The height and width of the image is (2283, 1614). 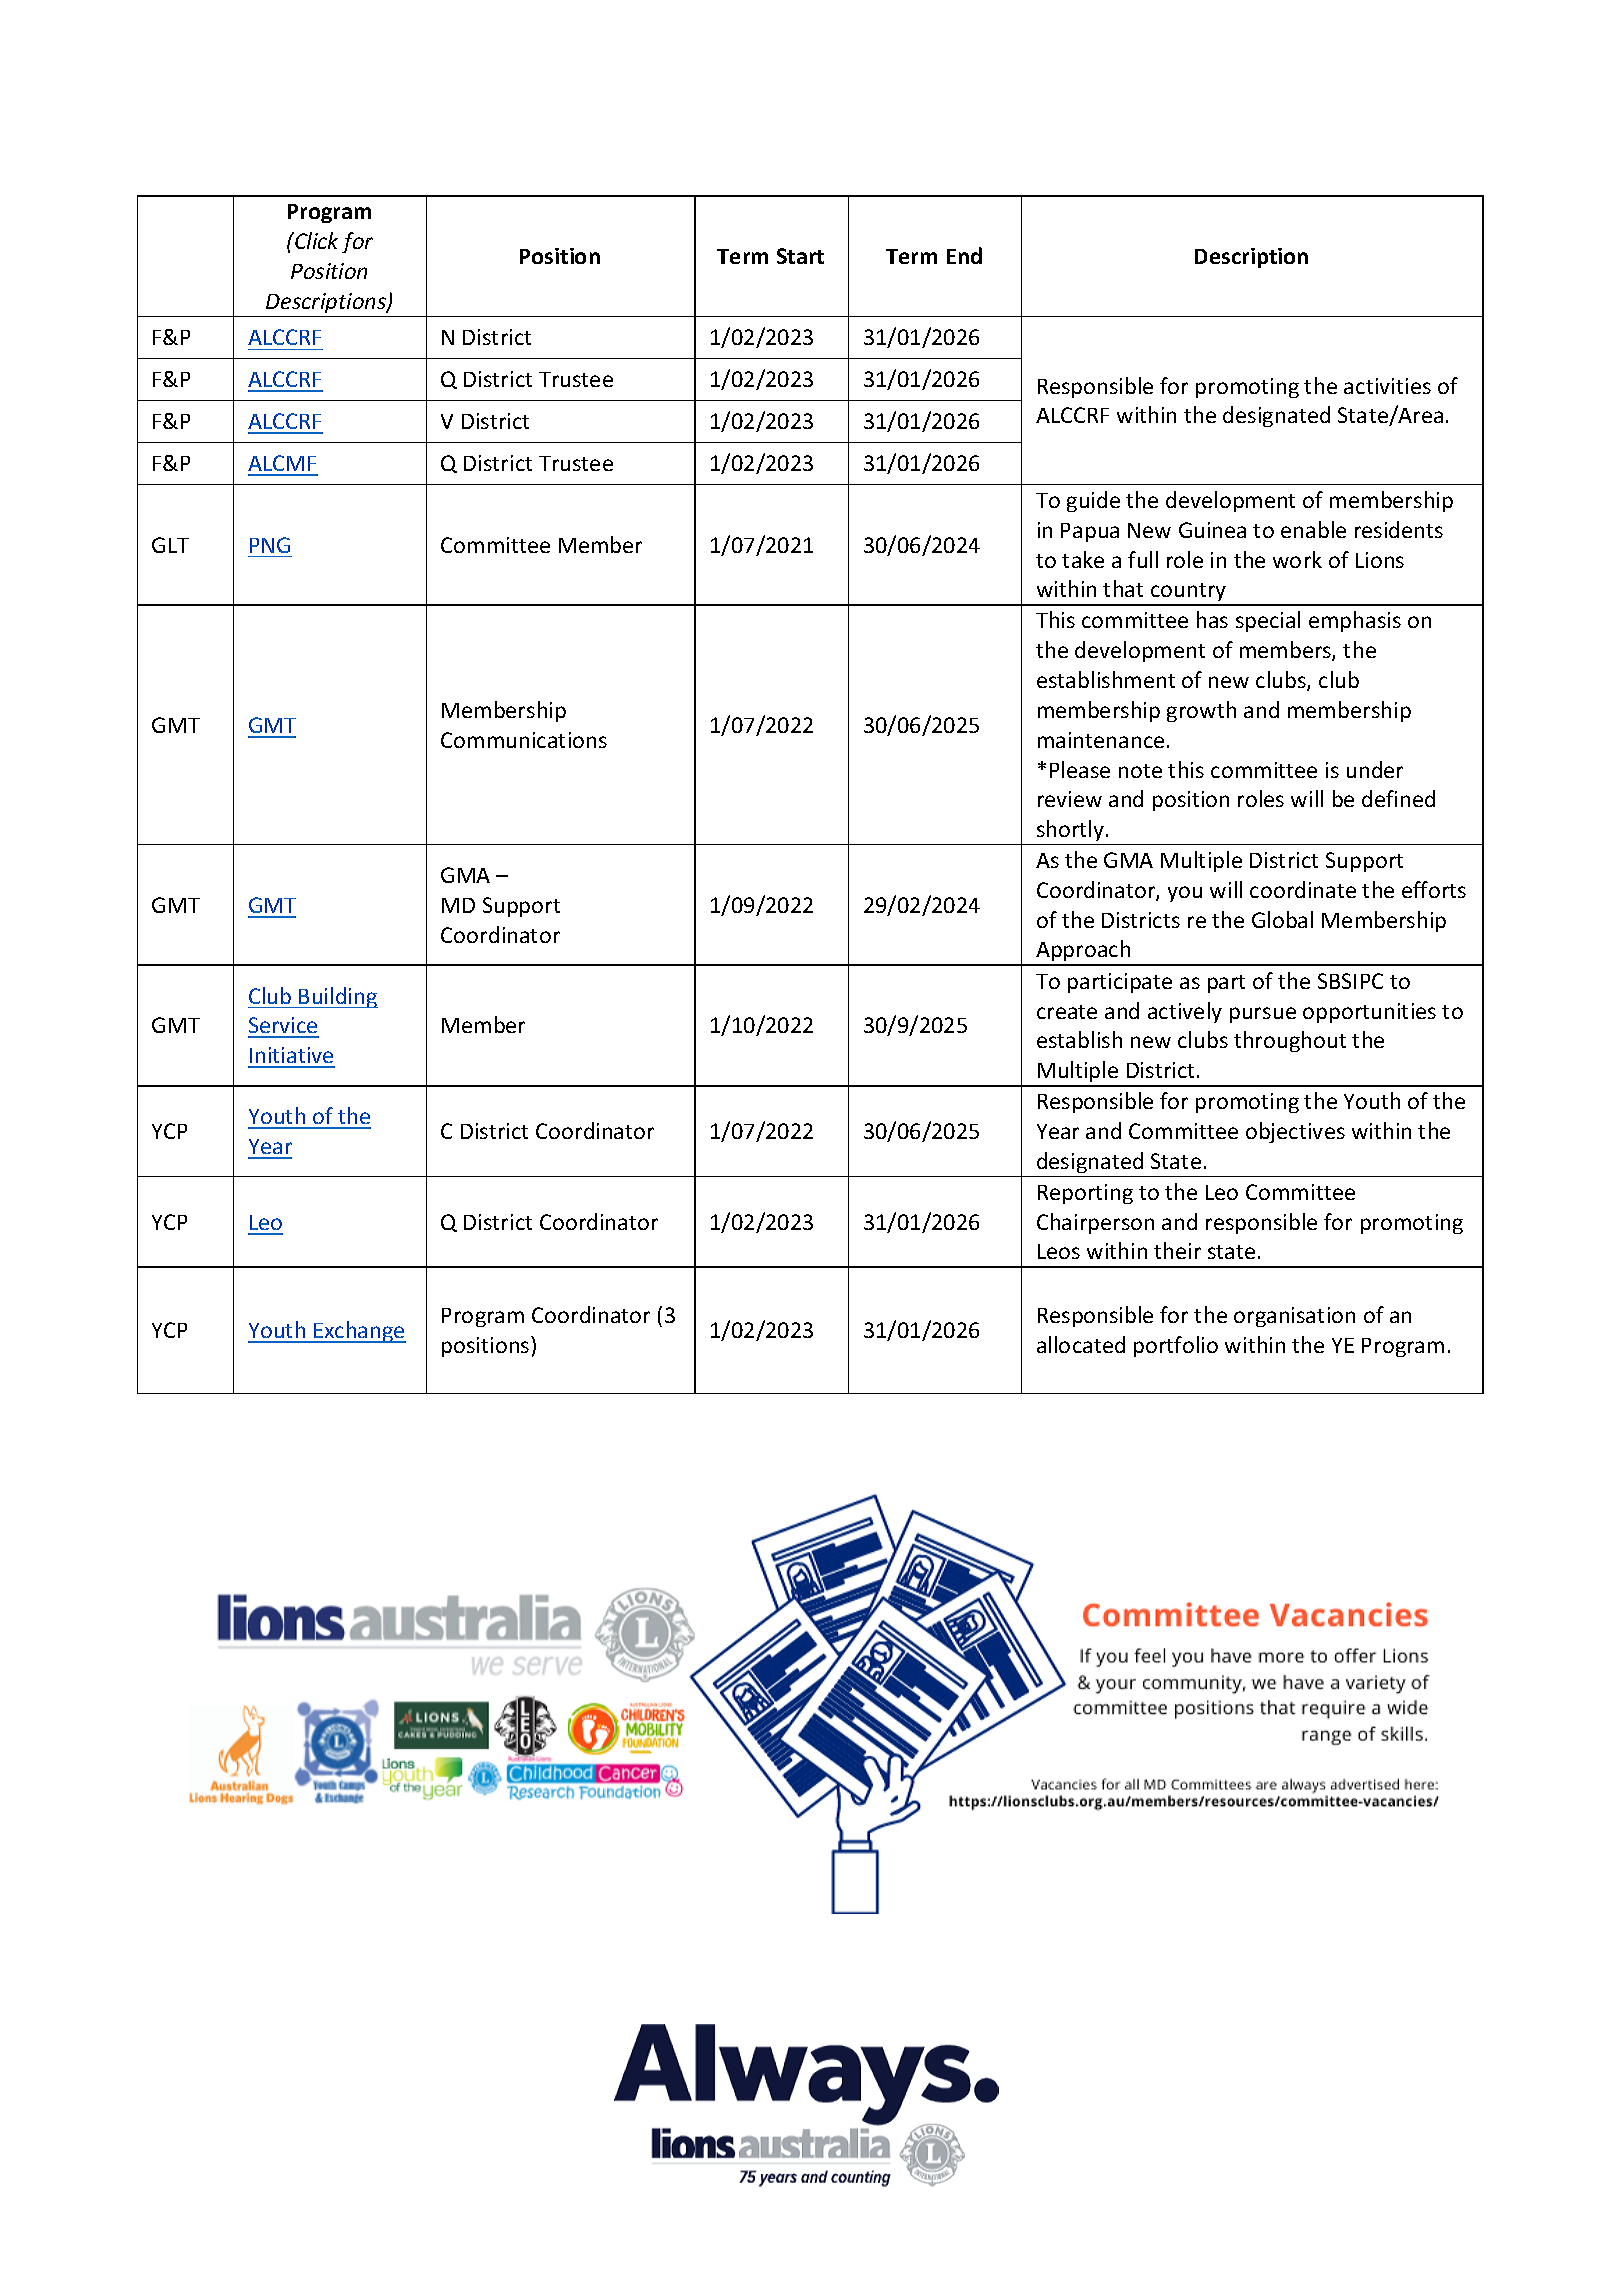 What do you see at coordinates (1070, 799) in the image?
I see `review` at bounding box center [1070, 799].
